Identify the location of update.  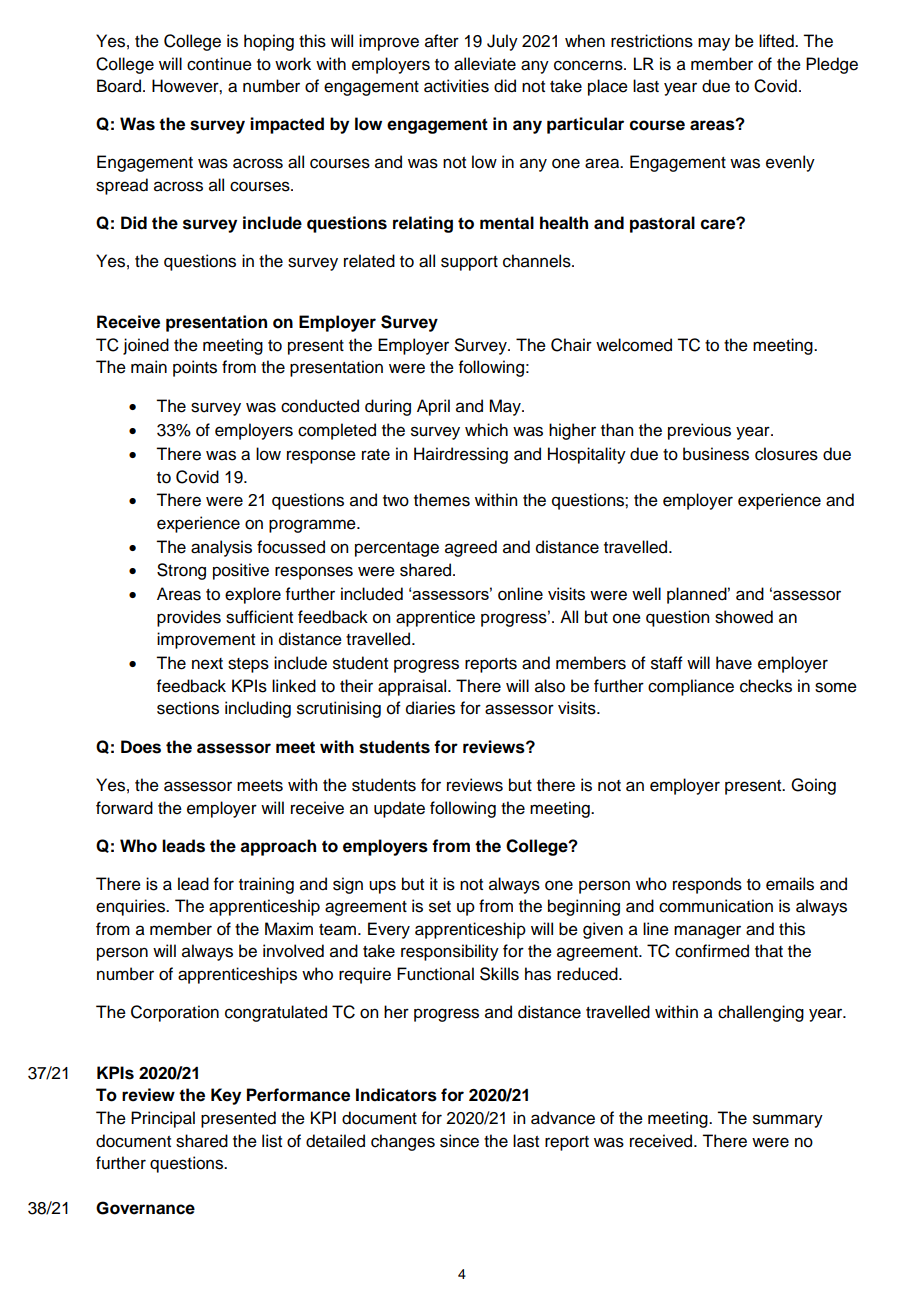
(399, 809).
